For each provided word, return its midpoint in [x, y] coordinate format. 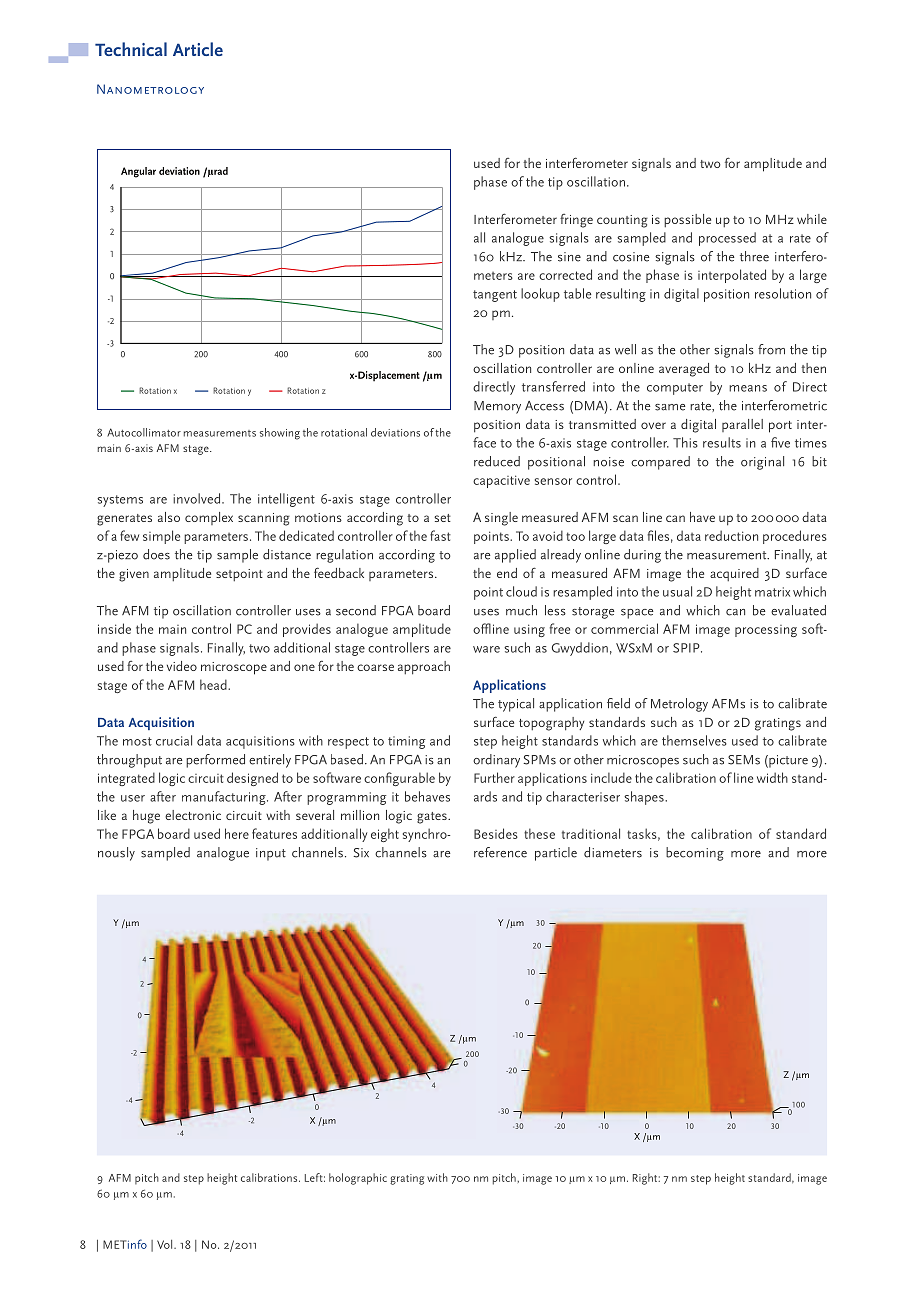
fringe [576, 221]
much [521, 610]
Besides [496, 833]
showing [280, 434]
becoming [695, 854]
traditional [591, 833]
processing [766, 631]
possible [687, 220]
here [237, 833]
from [771, 349]
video [182, 666]
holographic [358, 1179]
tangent [495, 296]
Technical [131, 49]
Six [361, 853]
